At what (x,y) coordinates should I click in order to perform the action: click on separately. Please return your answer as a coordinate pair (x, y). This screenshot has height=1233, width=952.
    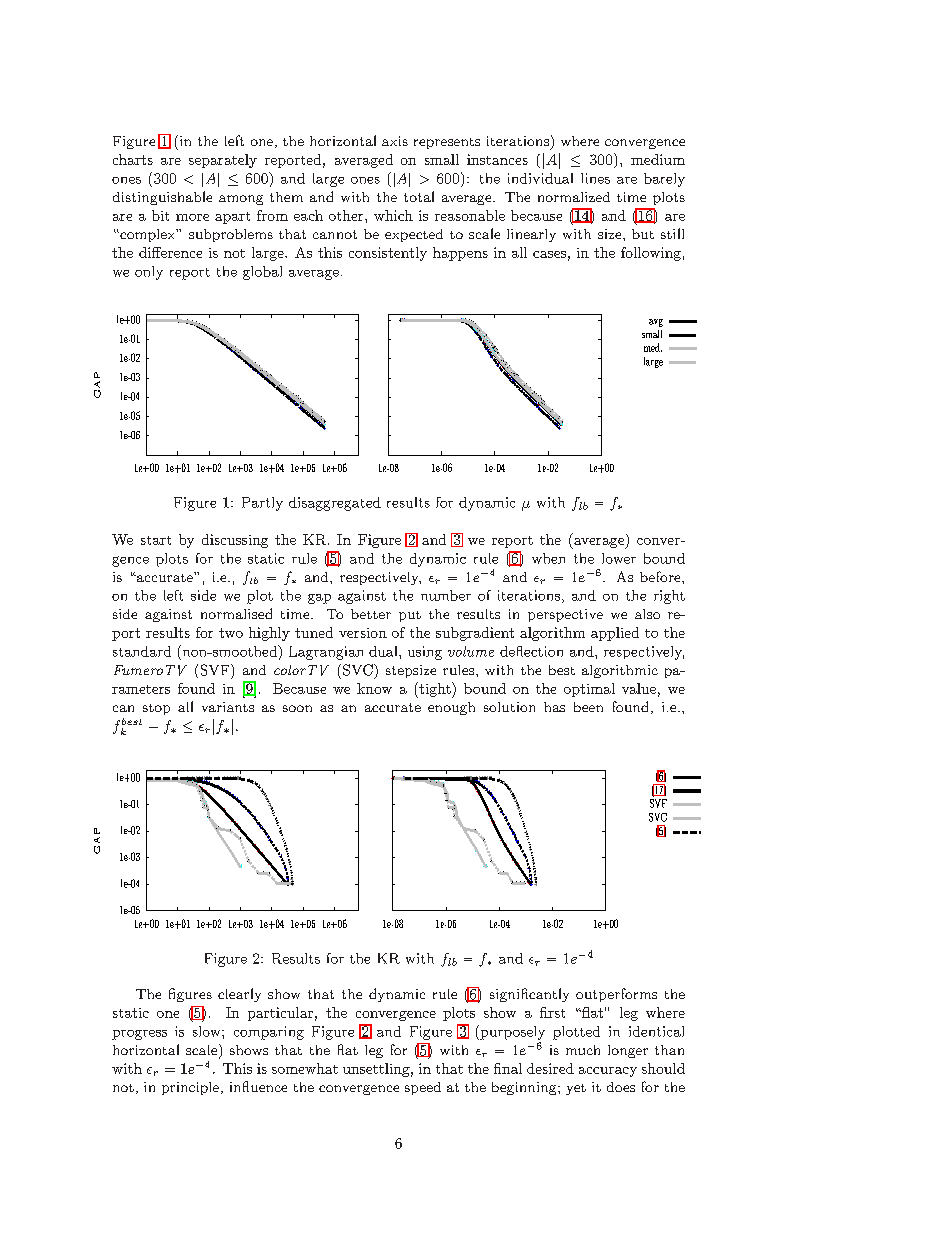
    Looking at the image, I should click on (223, 161).
